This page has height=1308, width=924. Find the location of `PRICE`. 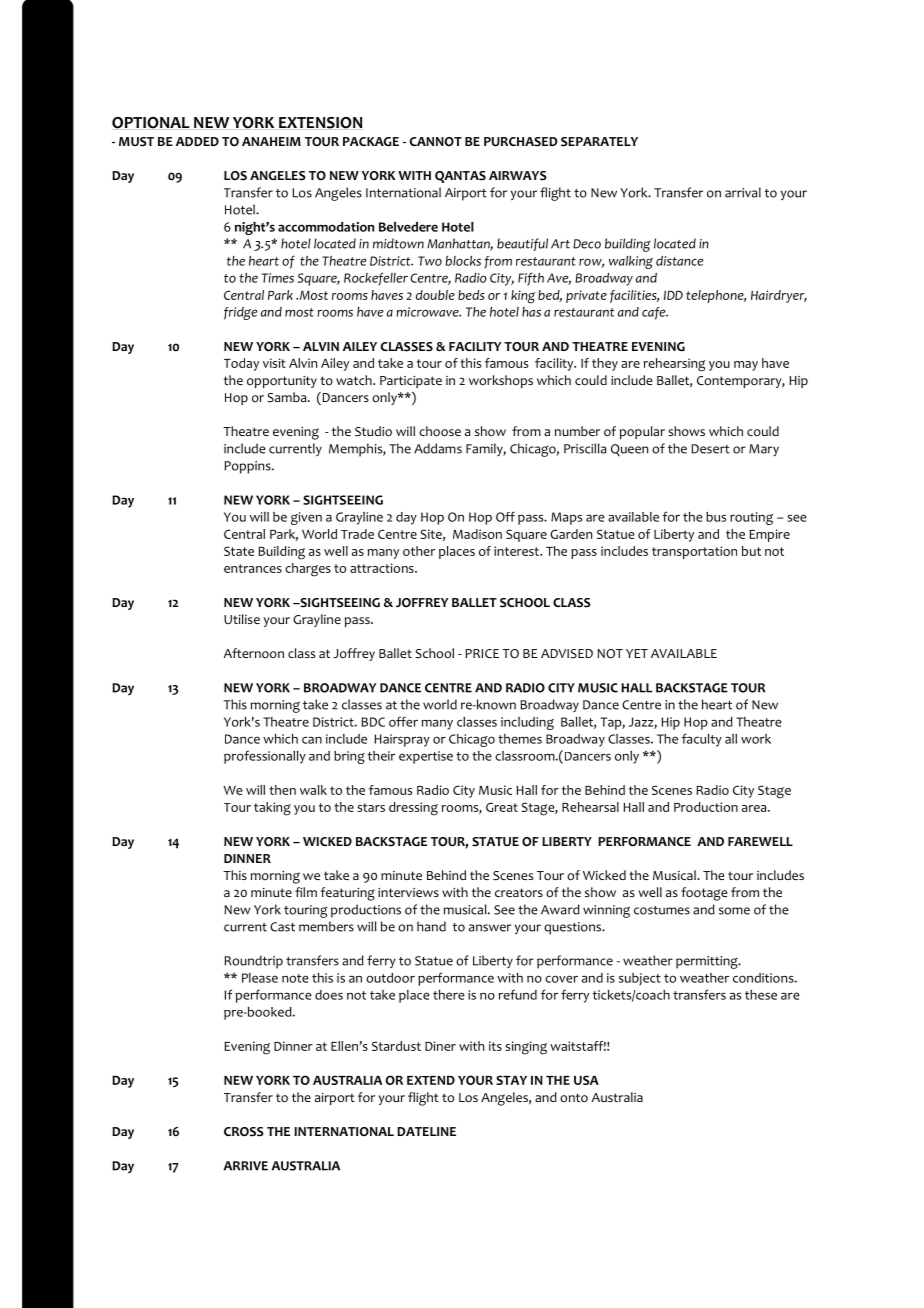

PRICE is located at coordinates (482, 653).
